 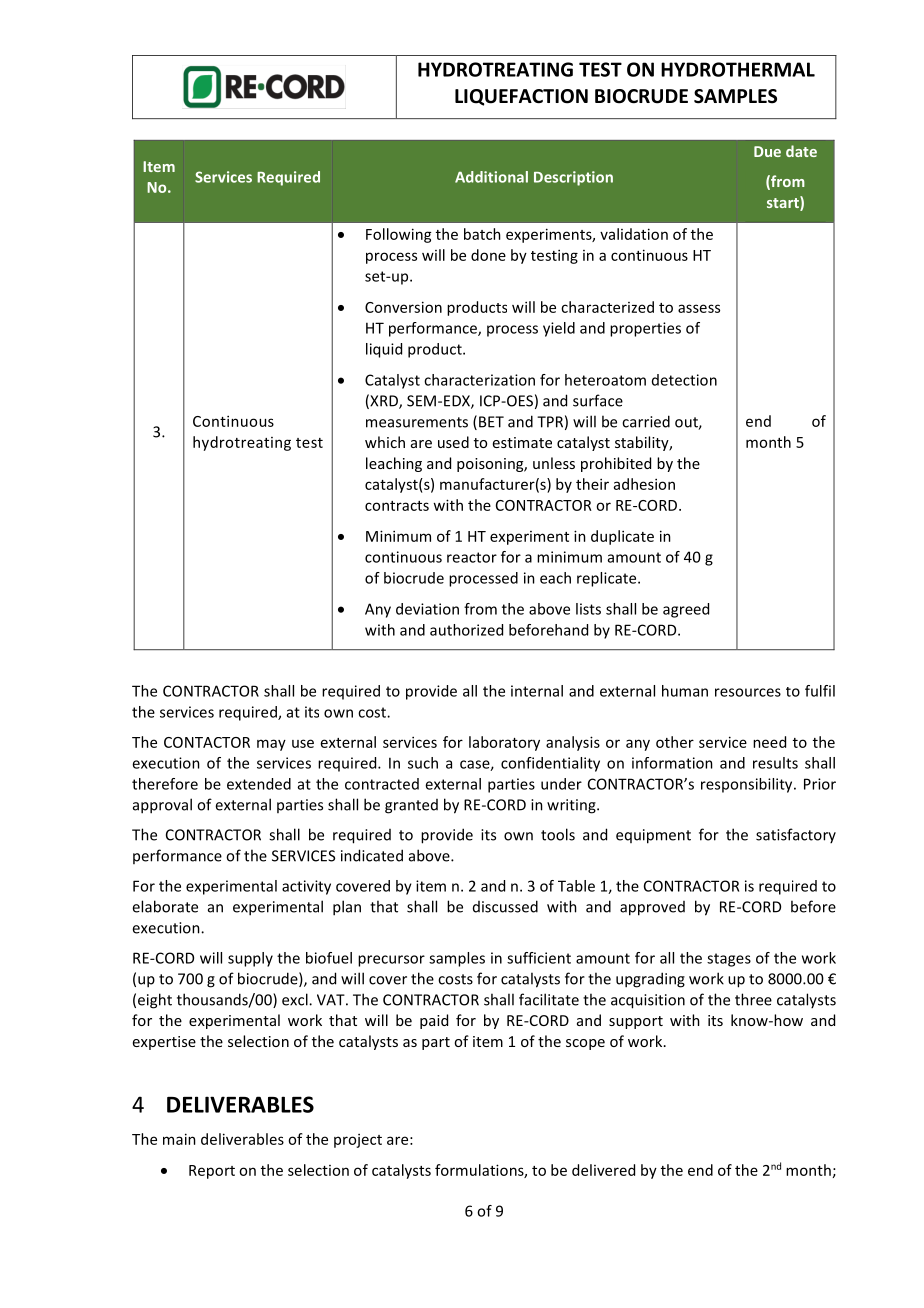 What do you see at coordinates (769, 742) in the document?
I see `need` at bounding box center [769, 742].
